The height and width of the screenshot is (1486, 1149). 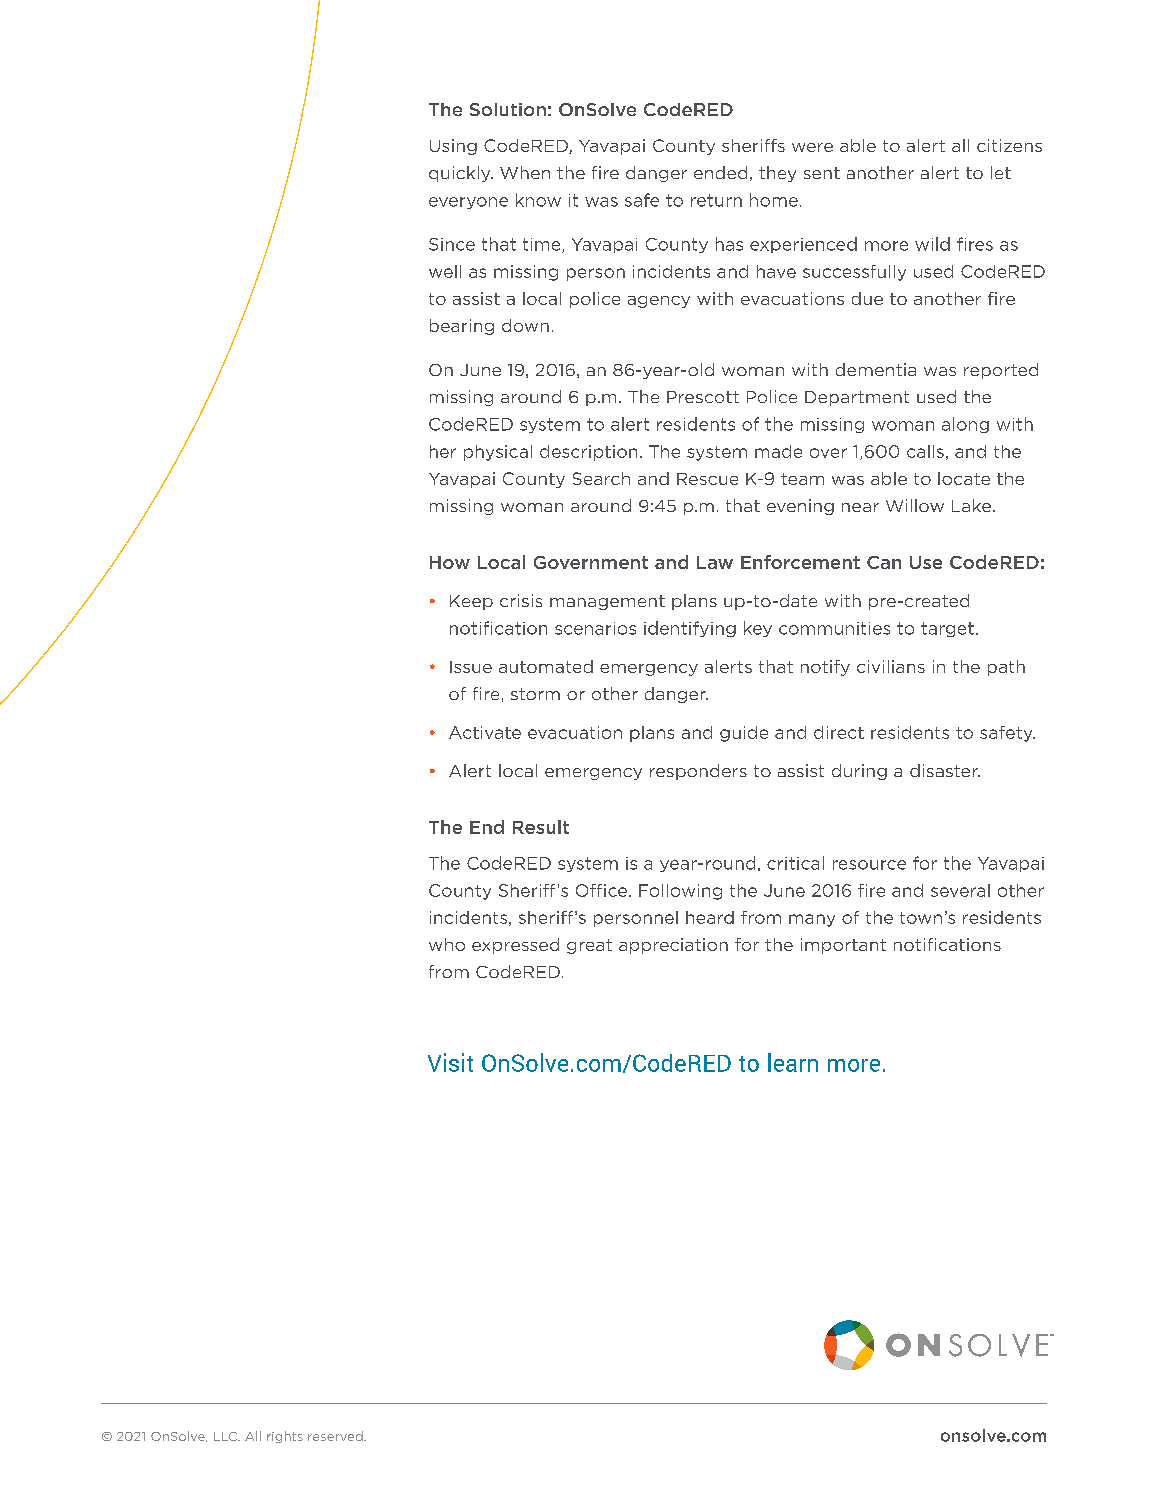 What do you see at coordinates (698, 772) in the screenshot?
I see `responders` at bounding box center [698, 772].
